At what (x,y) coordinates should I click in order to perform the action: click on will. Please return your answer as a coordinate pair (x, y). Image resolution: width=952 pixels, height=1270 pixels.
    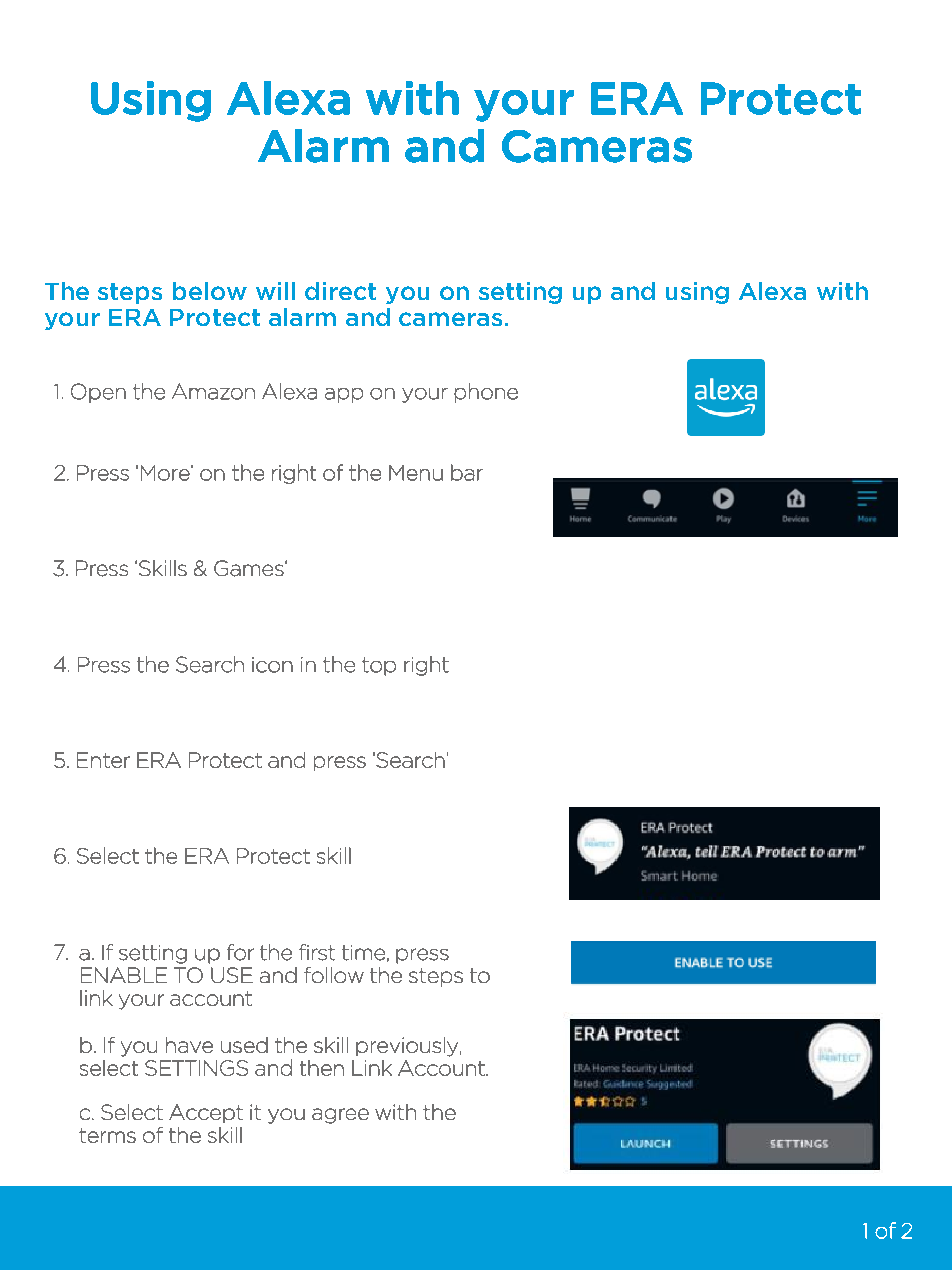
    Looking at the image, I should click on (275, 291).
